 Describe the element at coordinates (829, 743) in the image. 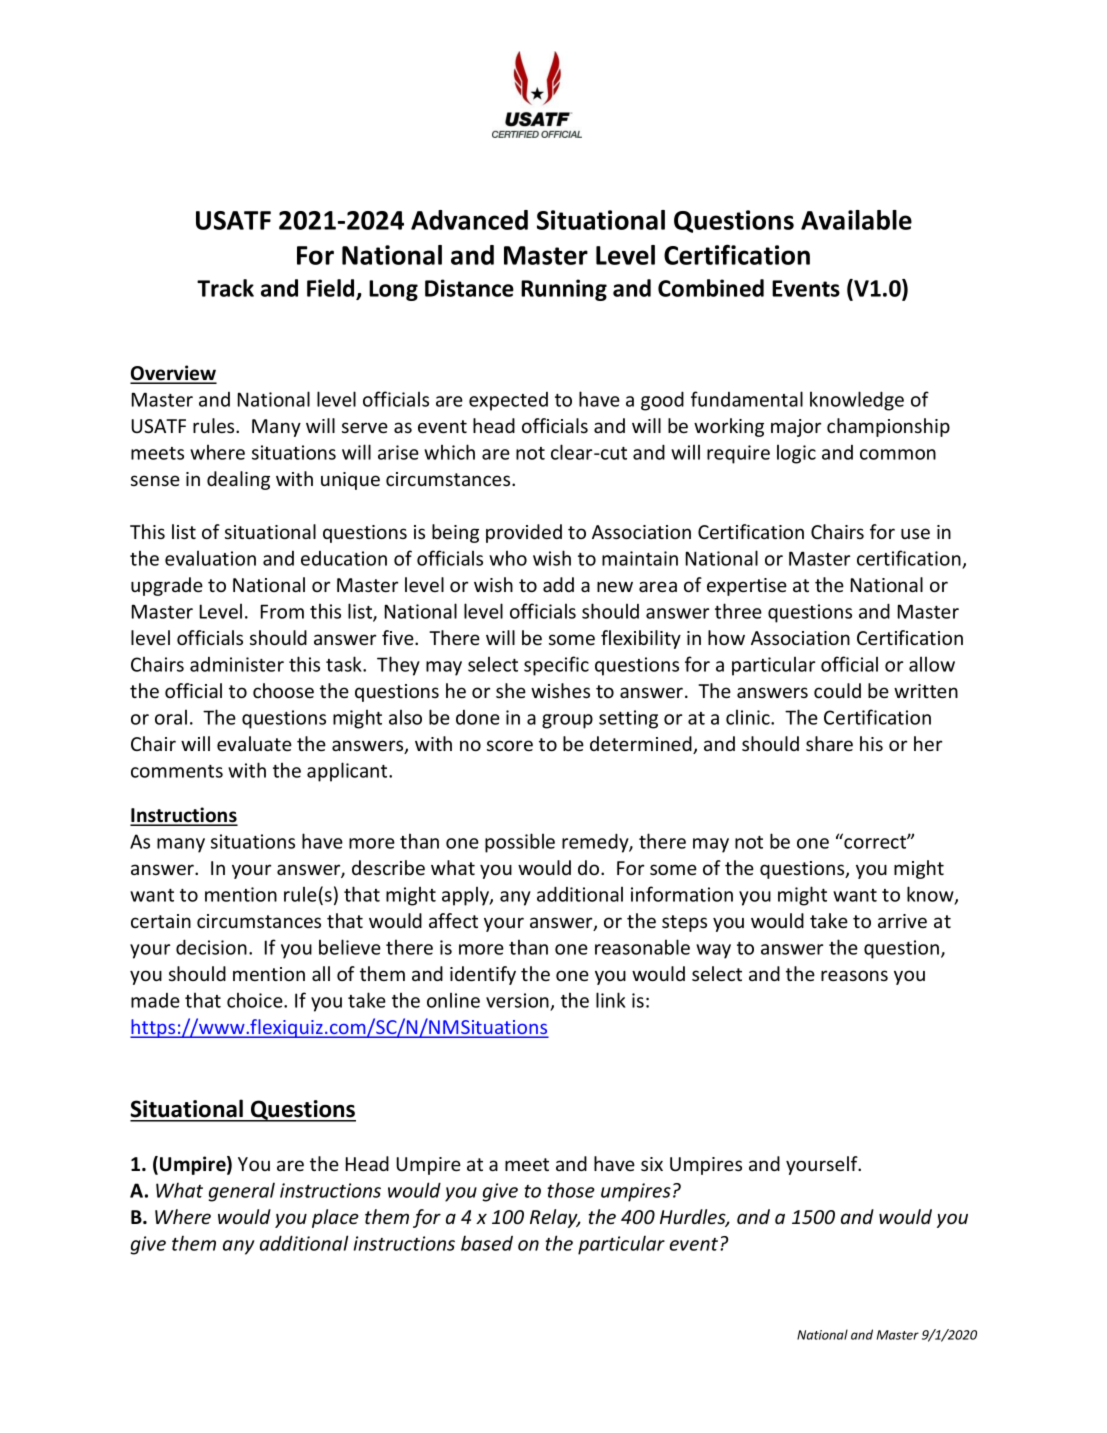

I see `share` at that location.
